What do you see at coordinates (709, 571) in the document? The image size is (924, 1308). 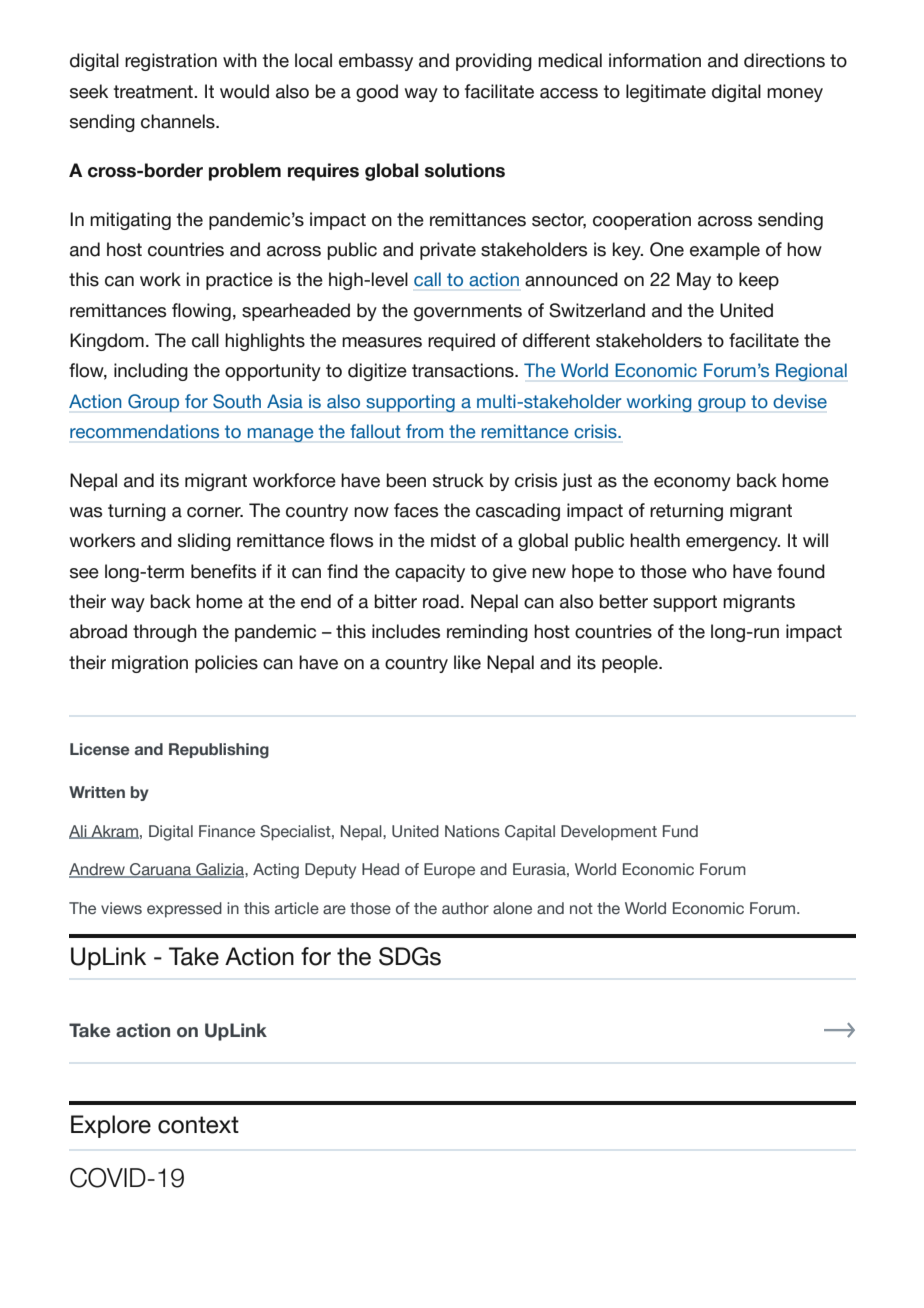 I see `who` at bounding box center [709, 571].
